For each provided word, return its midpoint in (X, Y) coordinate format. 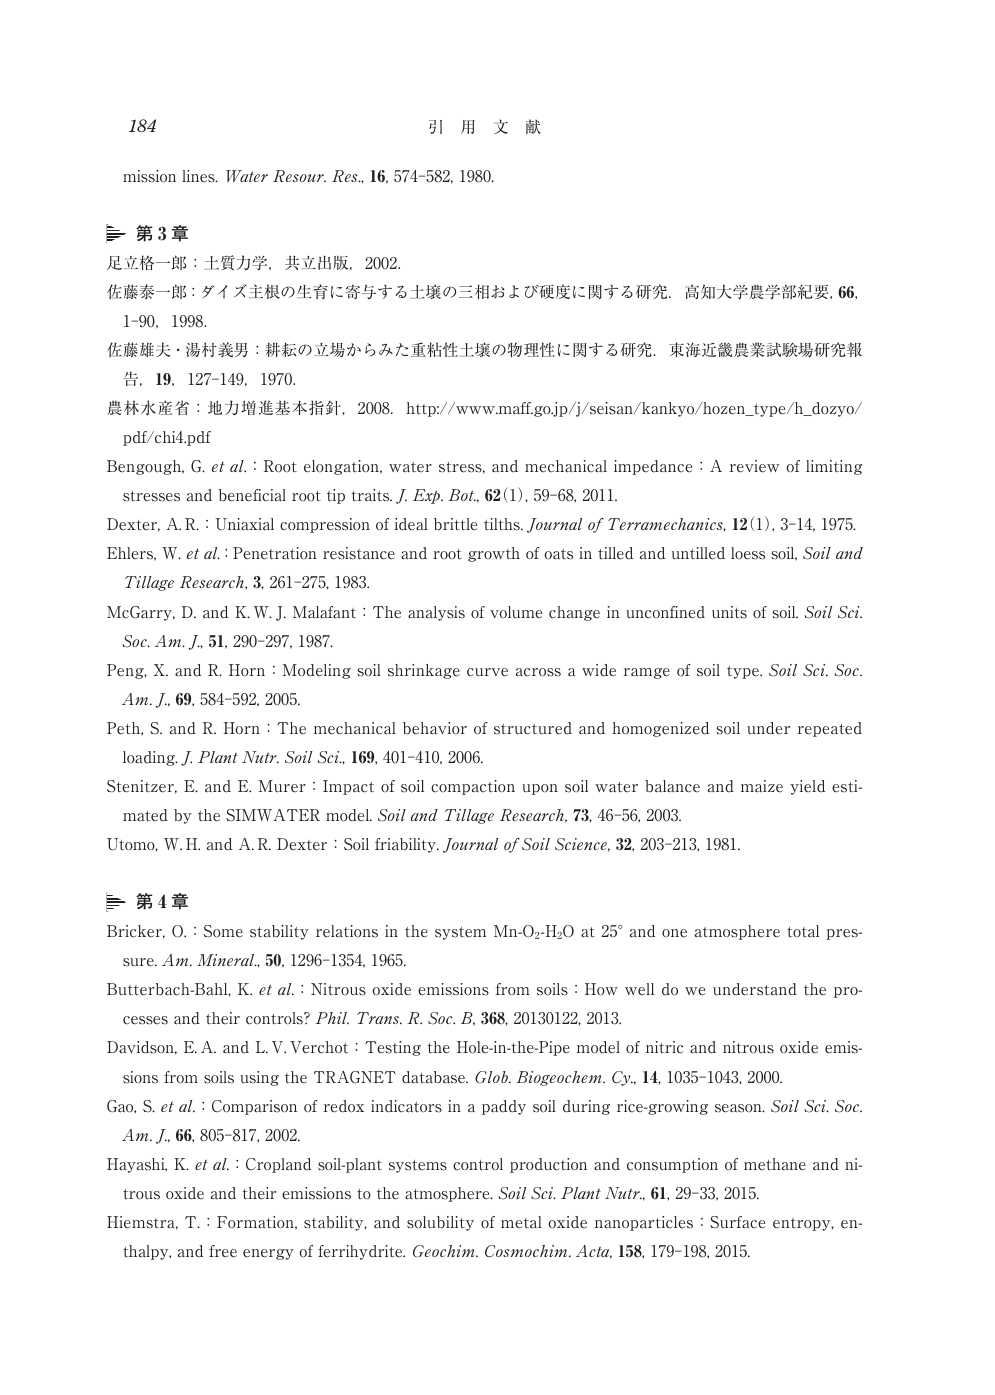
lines (199, 176)
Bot (462, 495)
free (223, 1251)
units (729, 612)
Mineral (227, 960)
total (803, 931)
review (754, 466)
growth (494, 554)
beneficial (252, 495)
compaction (473, 787)
